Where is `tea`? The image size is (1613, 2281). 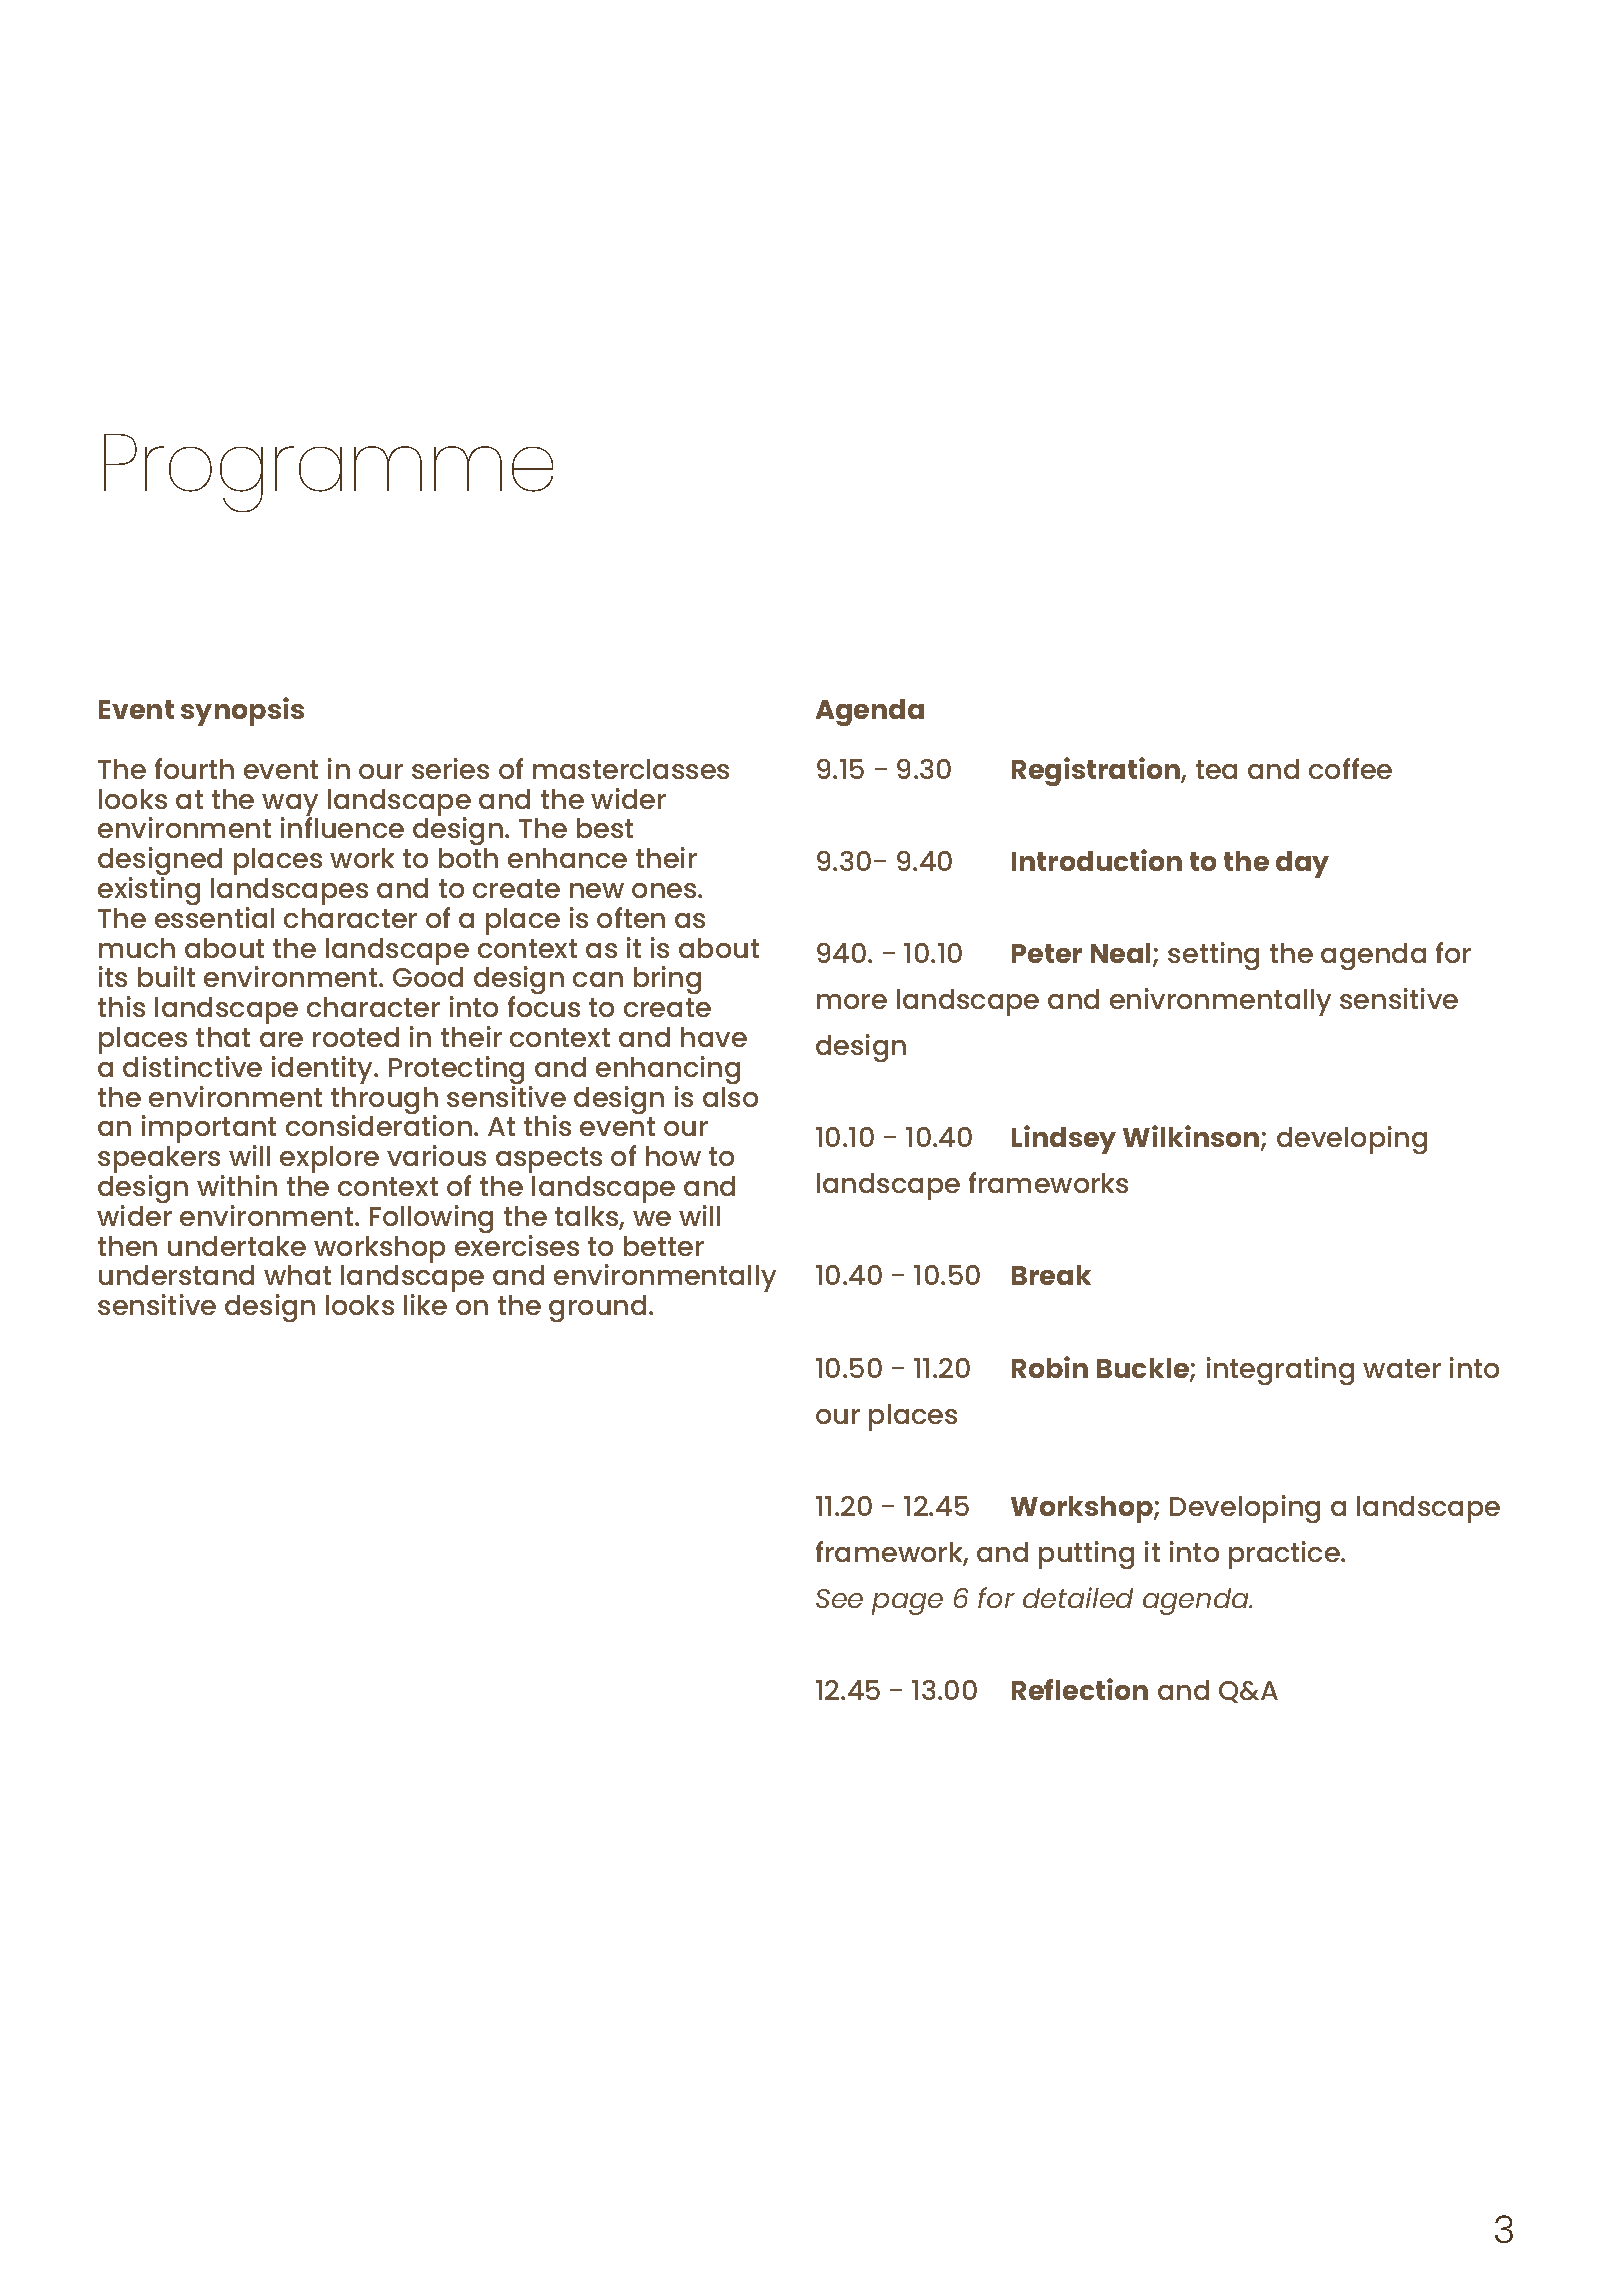
tea is located at coordinates (1216, 769).
